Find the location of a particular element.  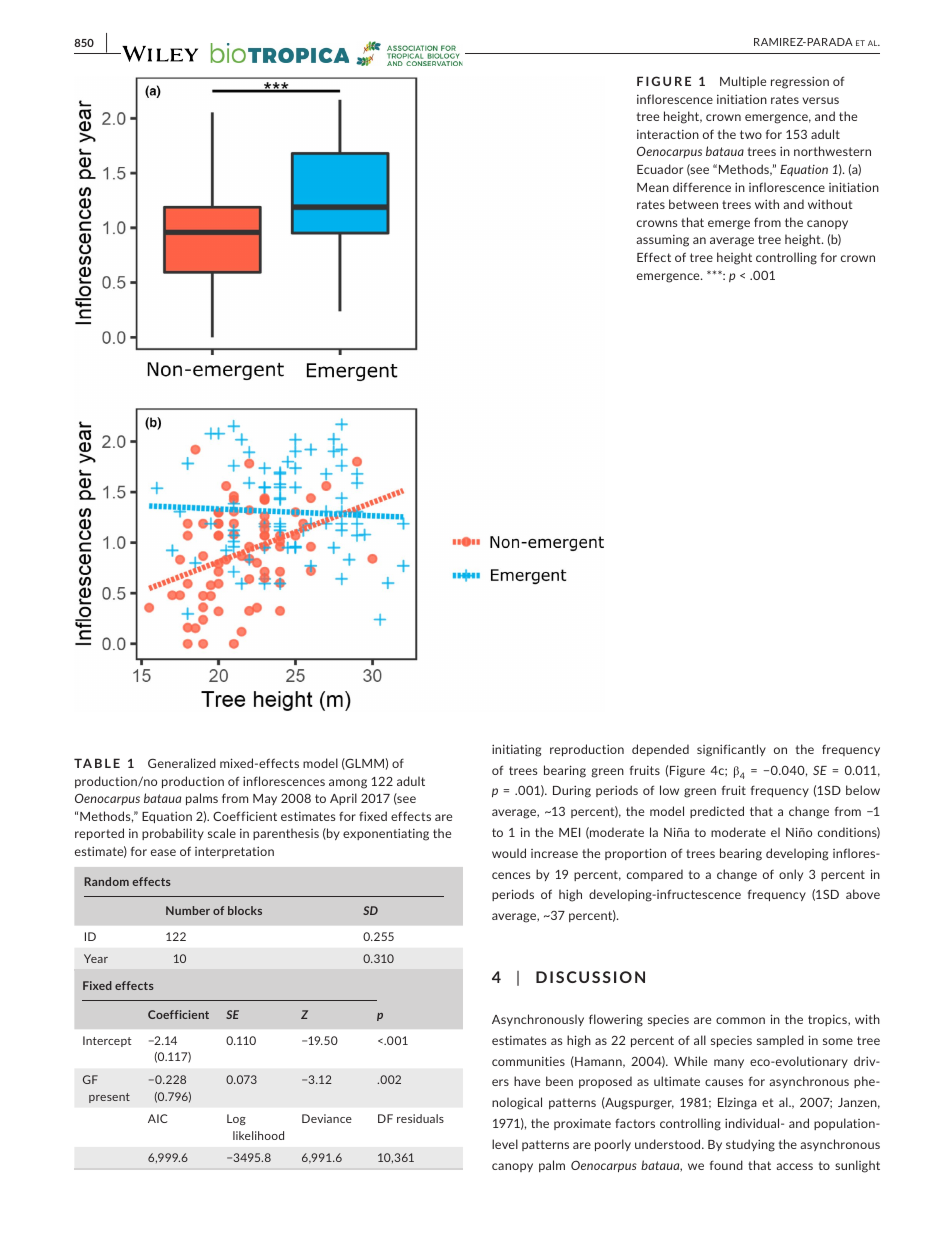

Generalized is located at coordinates (182, 763).
